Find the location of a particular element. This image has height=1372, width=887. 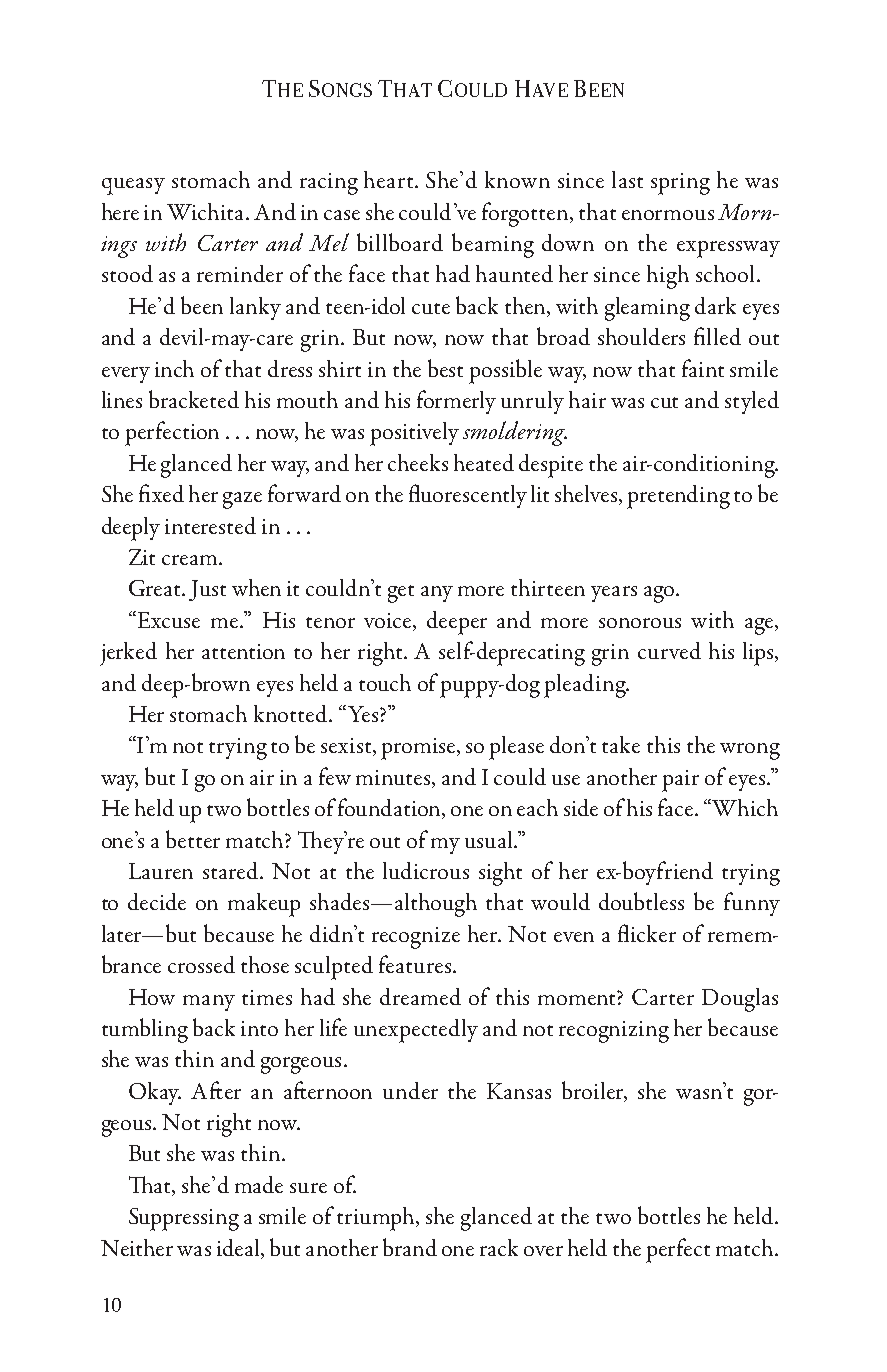

over is located at coordinates (543, 1251).
